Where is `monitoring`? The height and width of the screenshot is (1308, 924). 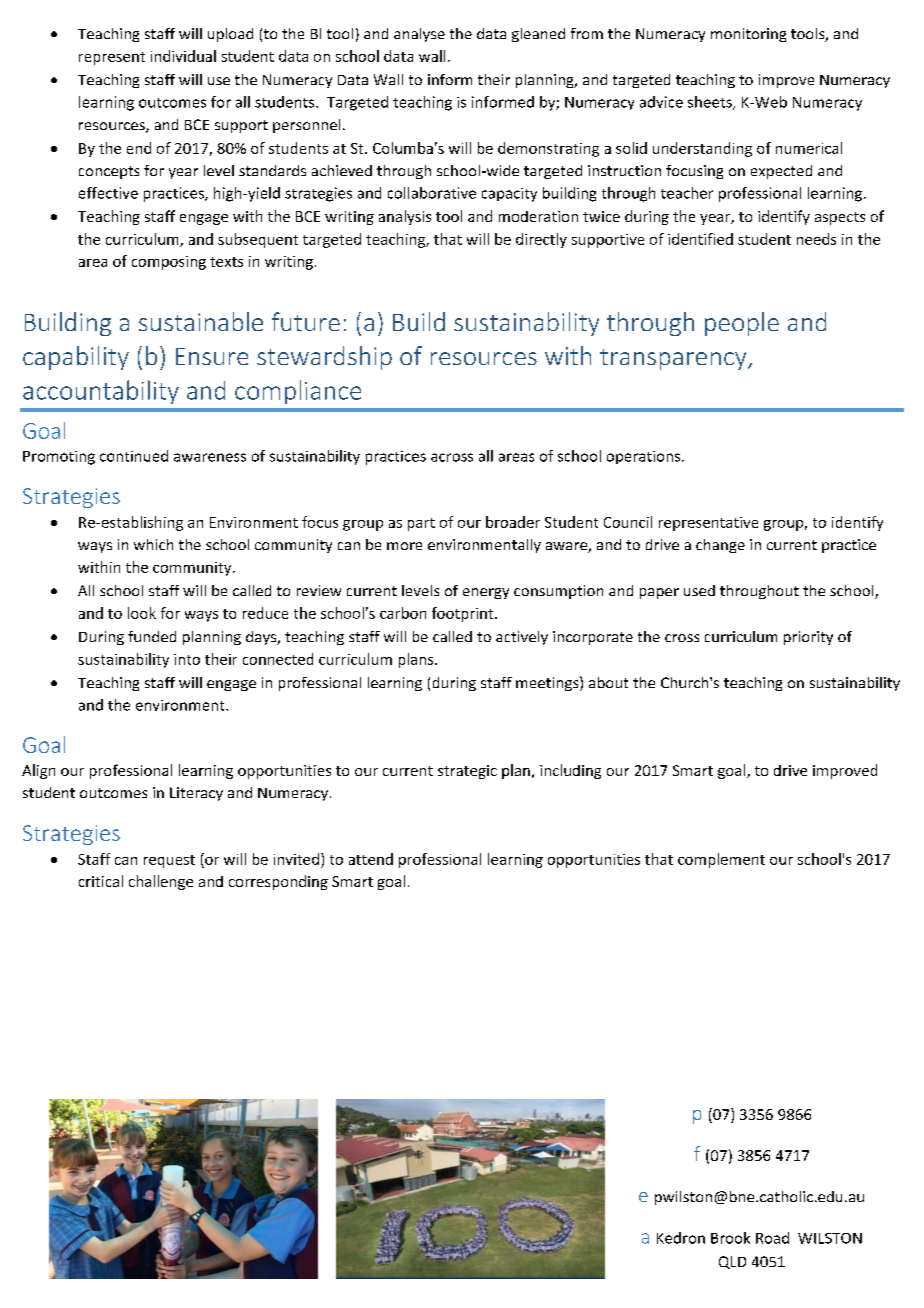
monitoring is located at coordinates (748, 35).
